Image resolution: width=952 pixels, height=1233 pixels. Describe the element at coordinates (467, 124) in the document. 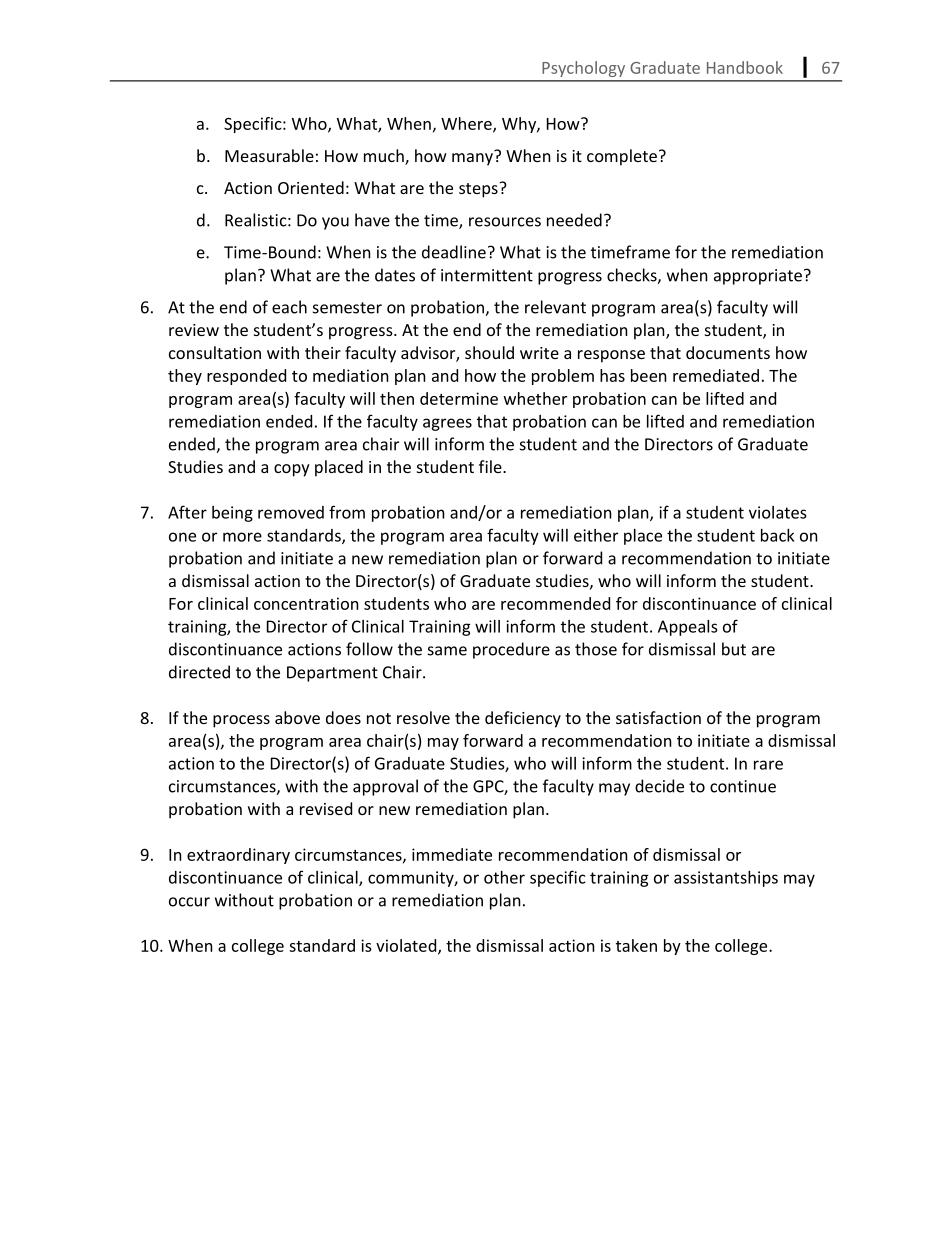

I see `Where` at that location.
